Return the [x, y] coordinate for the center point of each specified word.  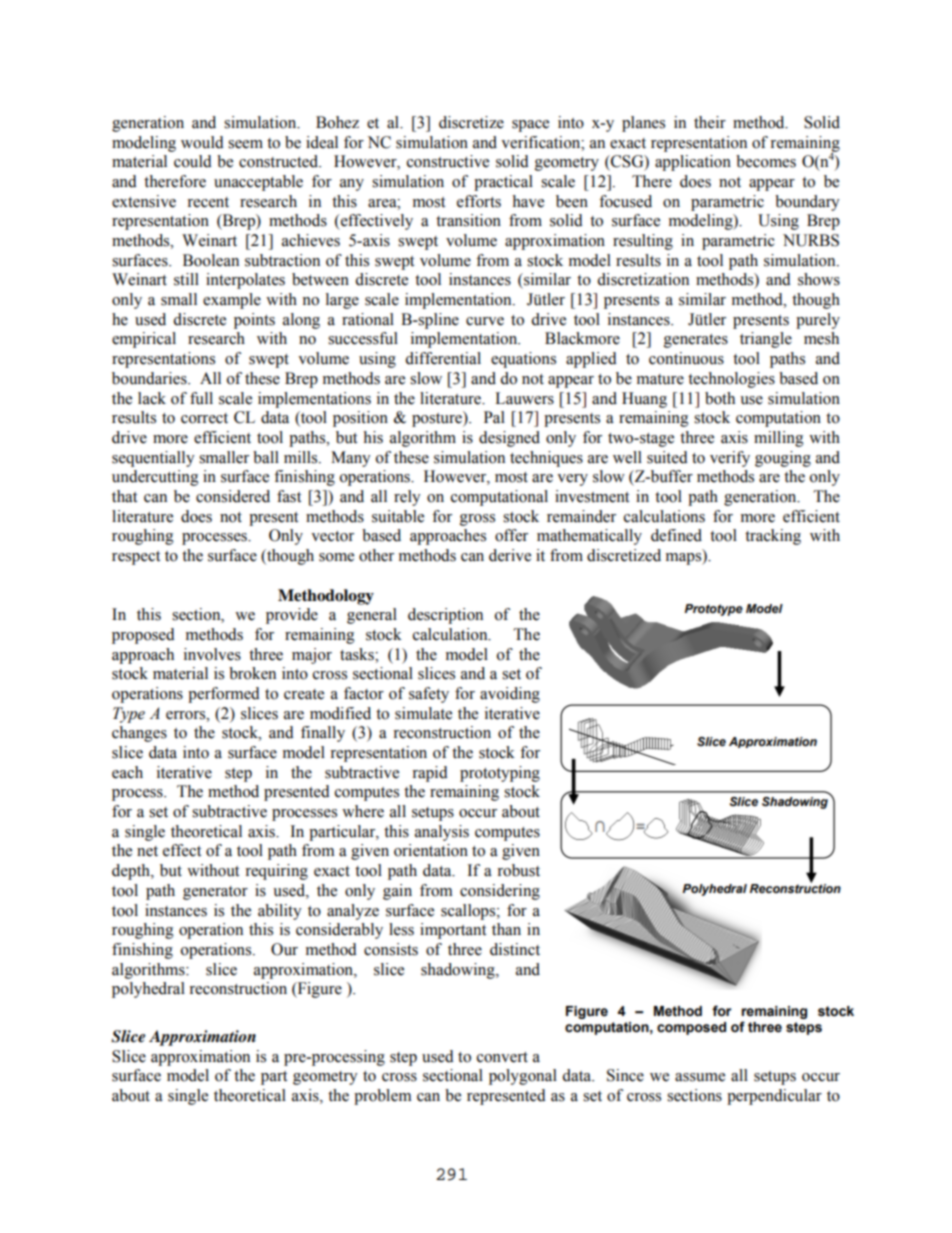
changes [139, 734]
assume [700, 1077]
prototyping [500, 774]
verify [730, 459]
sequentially [153, 459]
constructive [448, 161]
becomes [766, 161]
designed [509, 439]
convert [502, 1057]
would [202, 142]
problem [383, 1097]
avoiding [510, 695]
